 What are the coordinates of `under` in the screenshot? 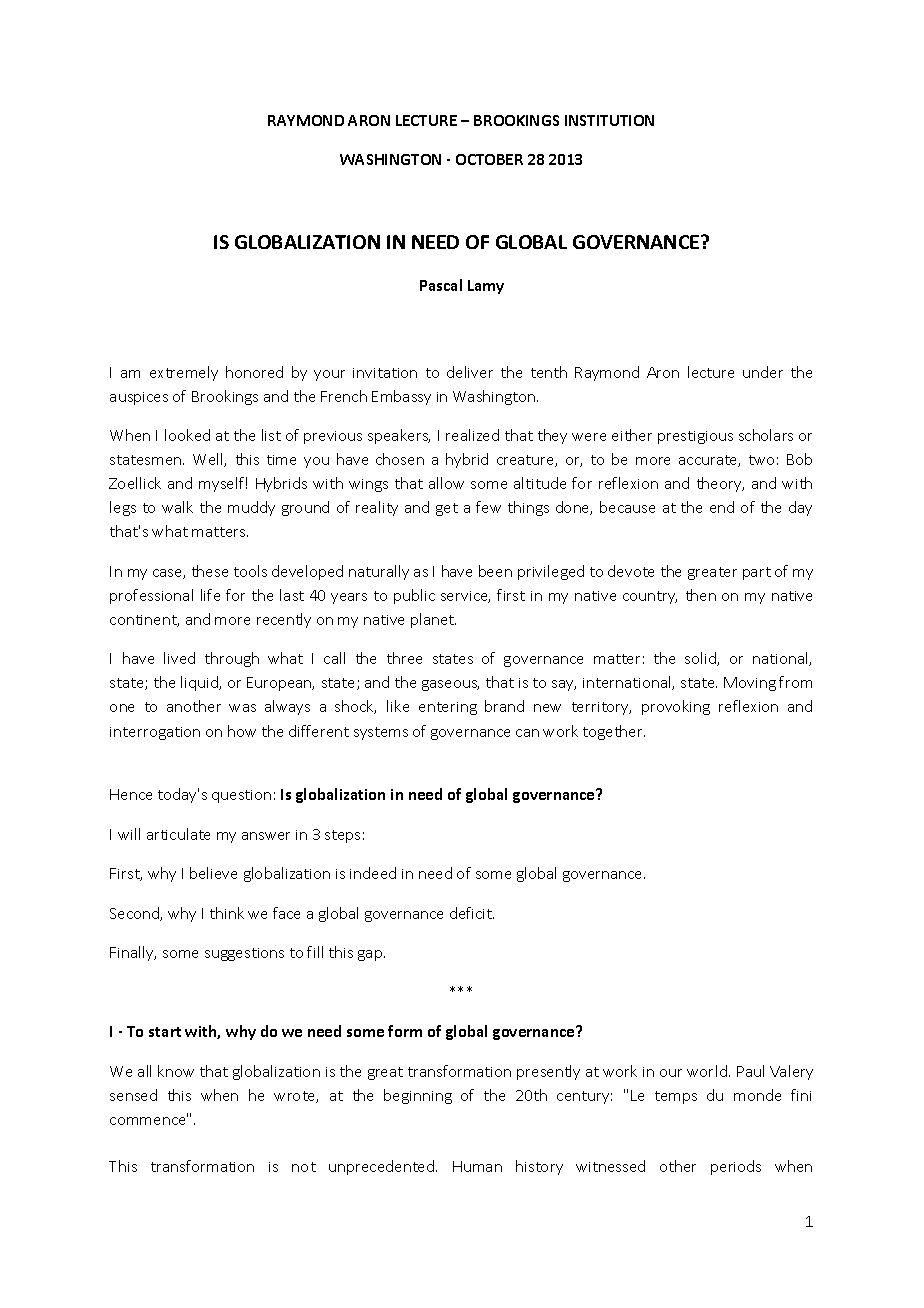 It's located at (763, 372).
